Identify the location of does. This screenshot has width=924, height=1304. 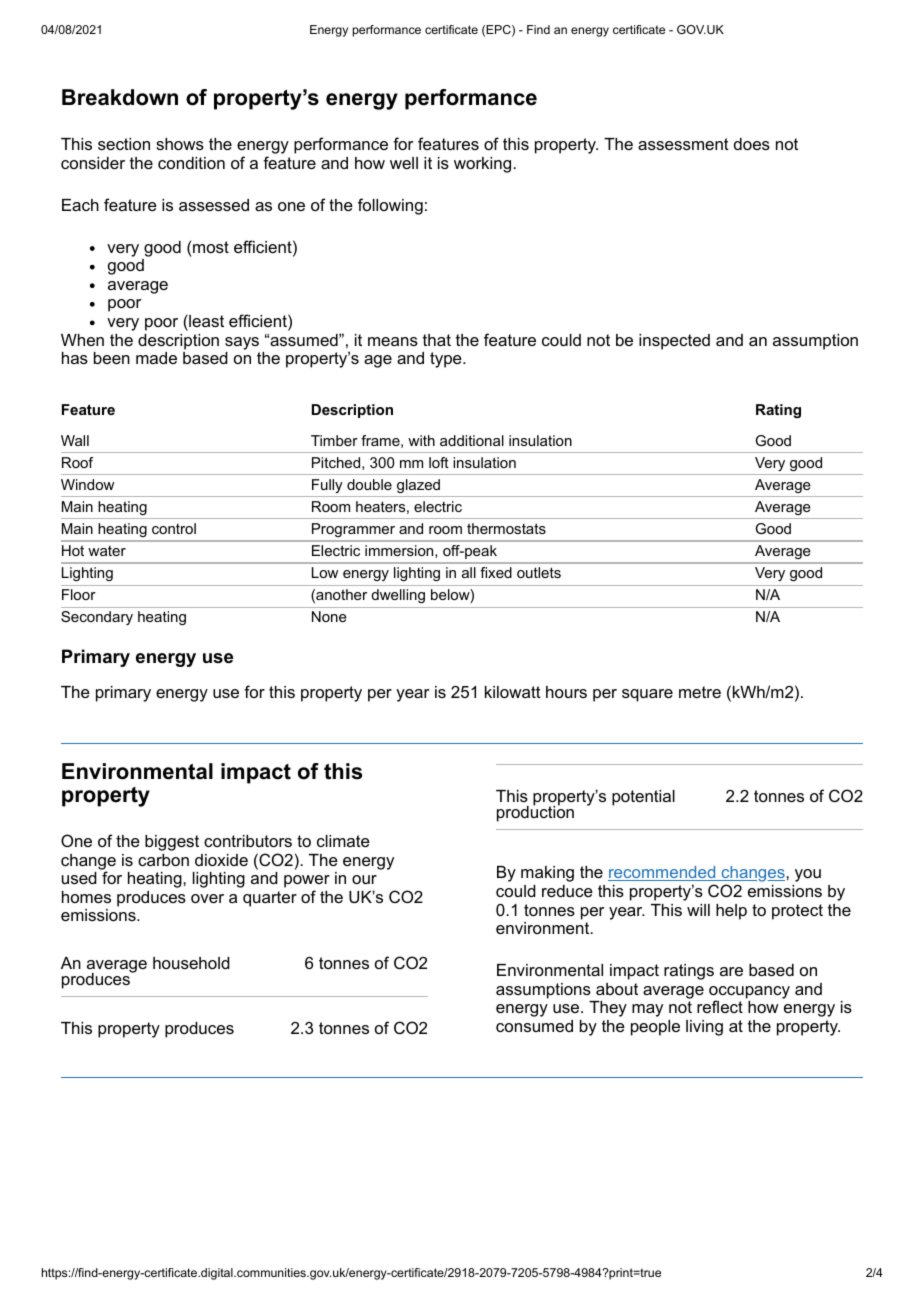
(752, 144).
